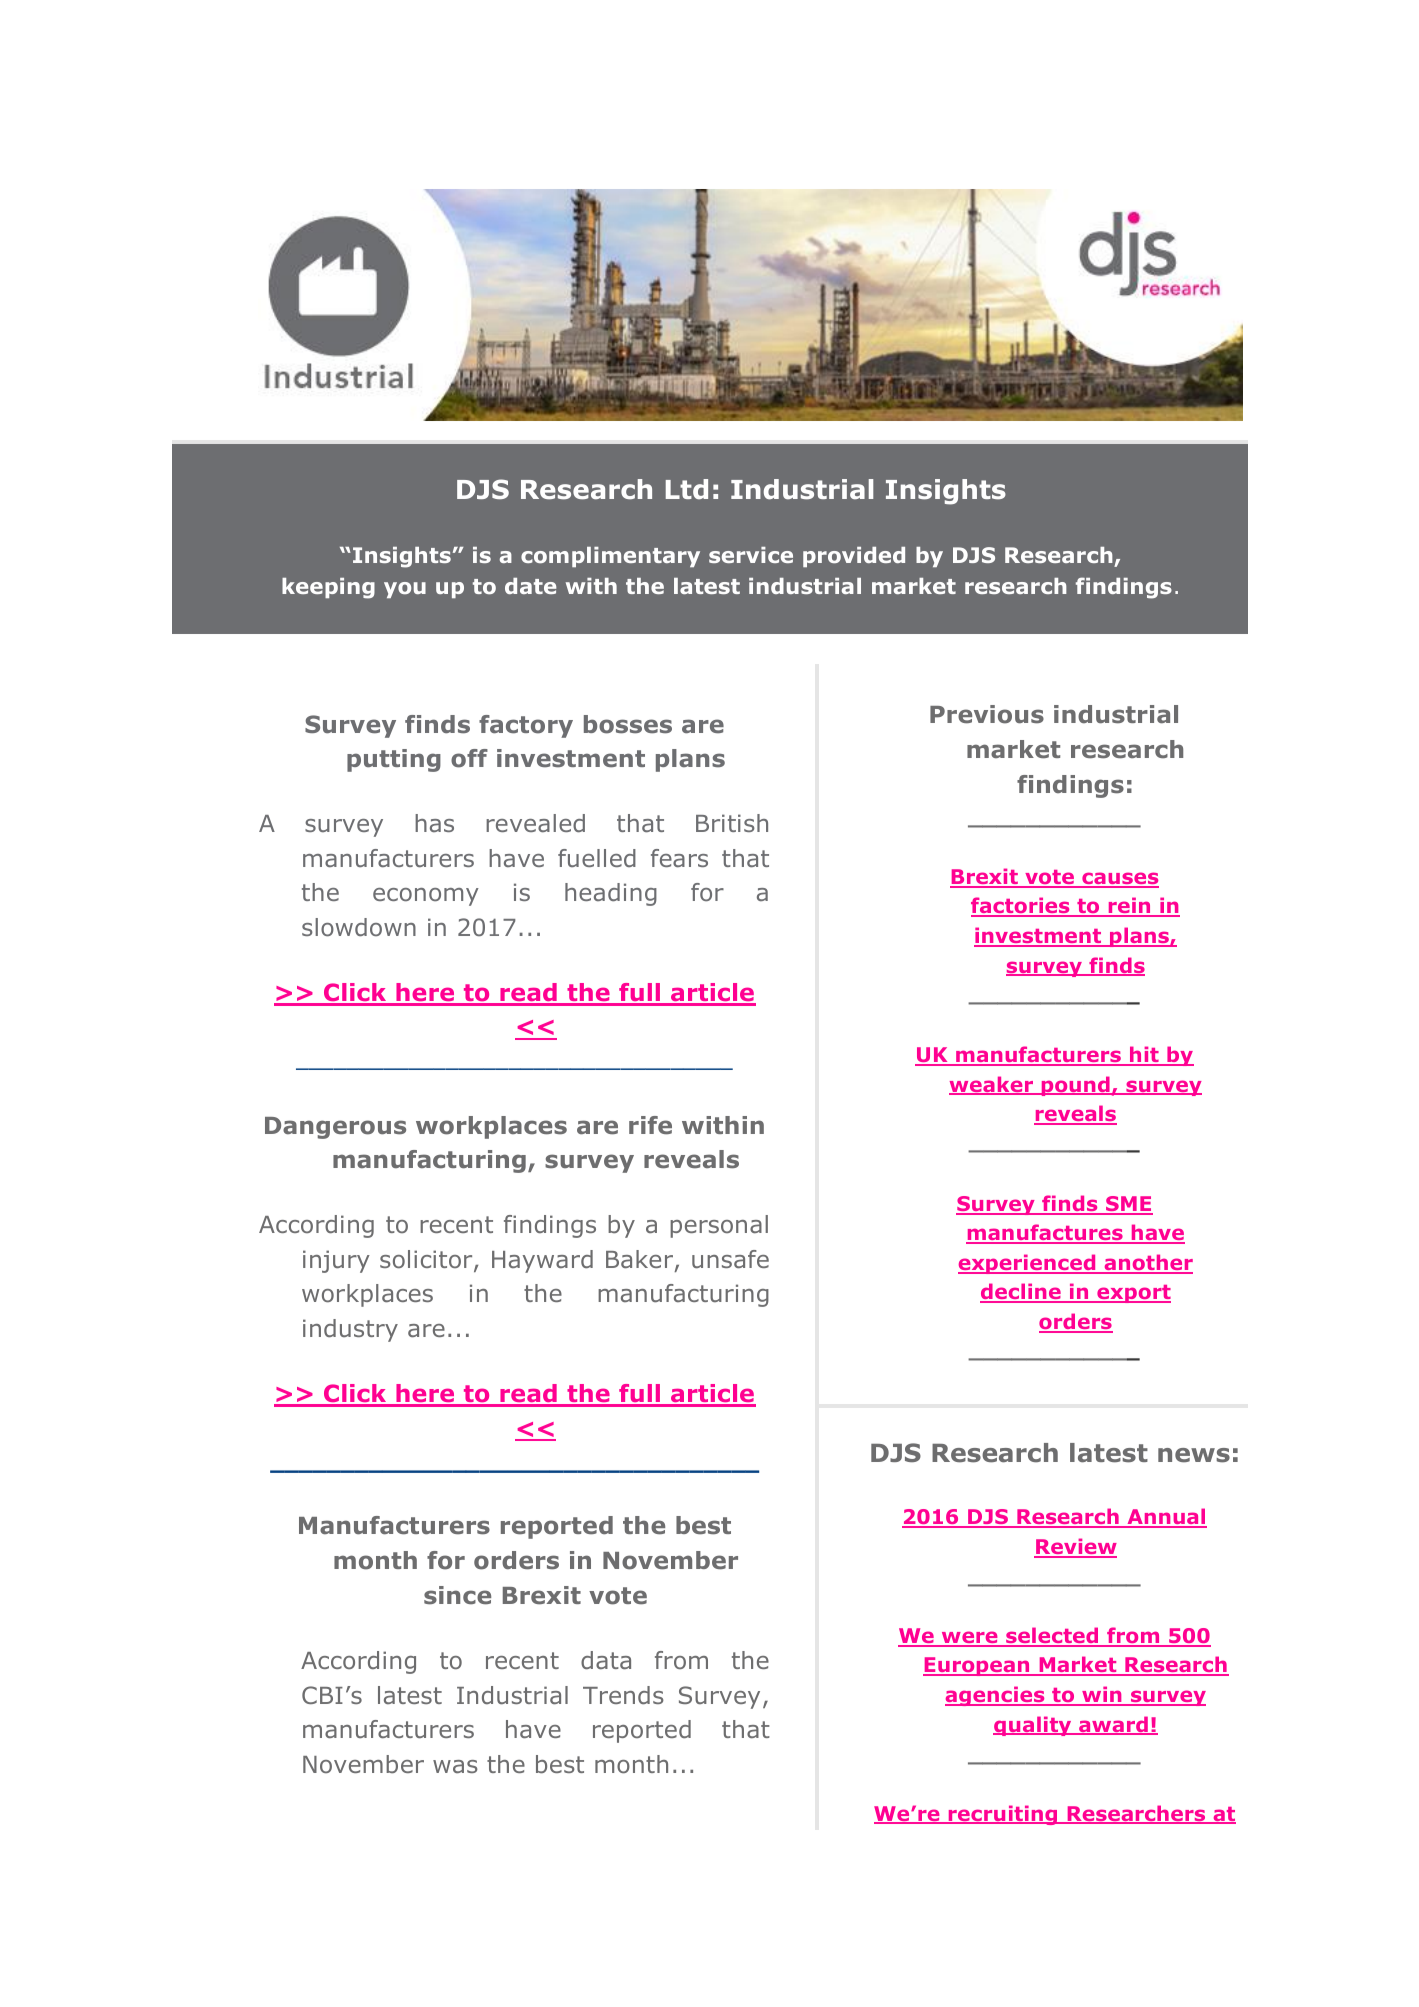  Describe the element at coordinates (455, 1766) in the screenshot. I see `was` at that location.
